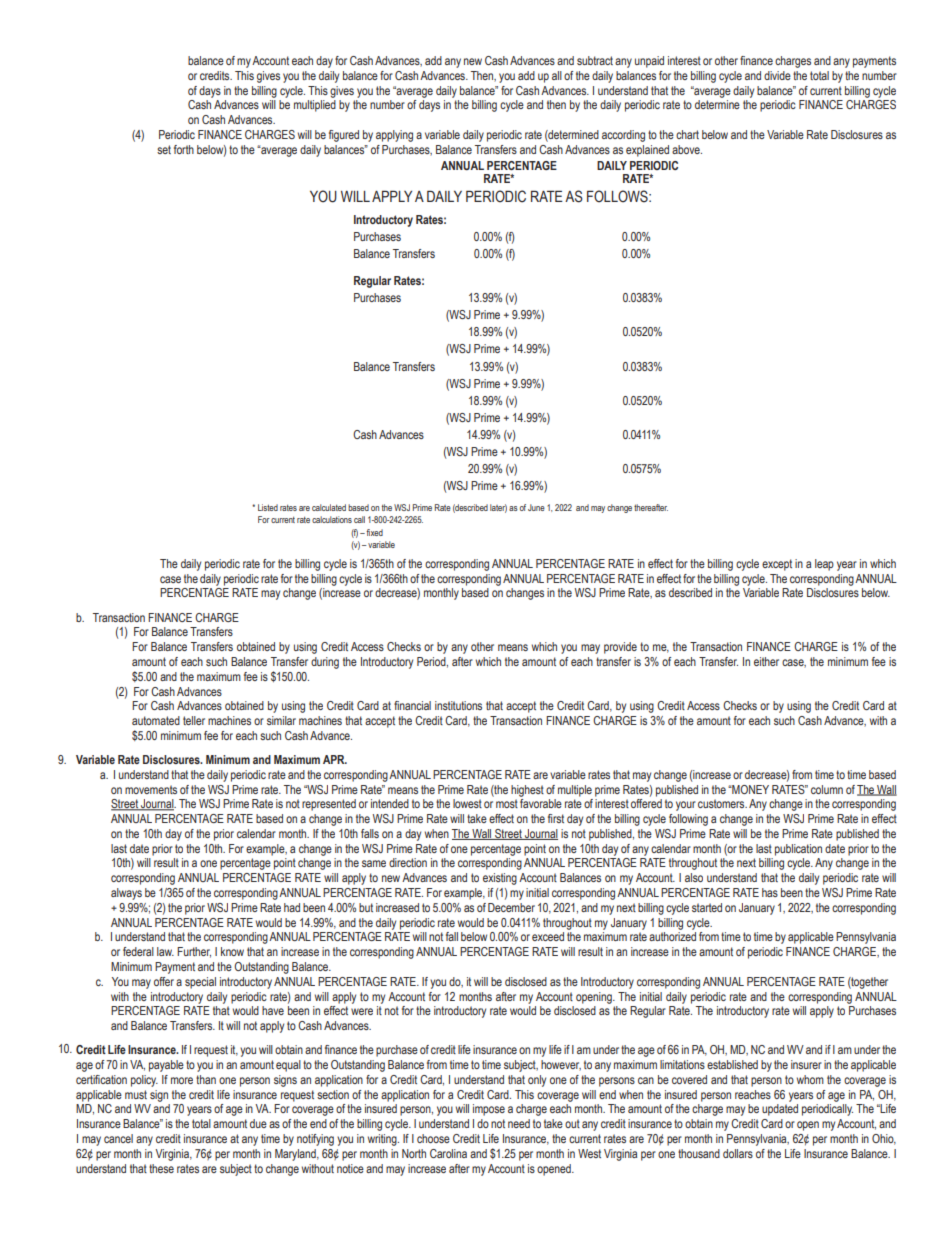  I want to click on these, so click(161, 1168).
